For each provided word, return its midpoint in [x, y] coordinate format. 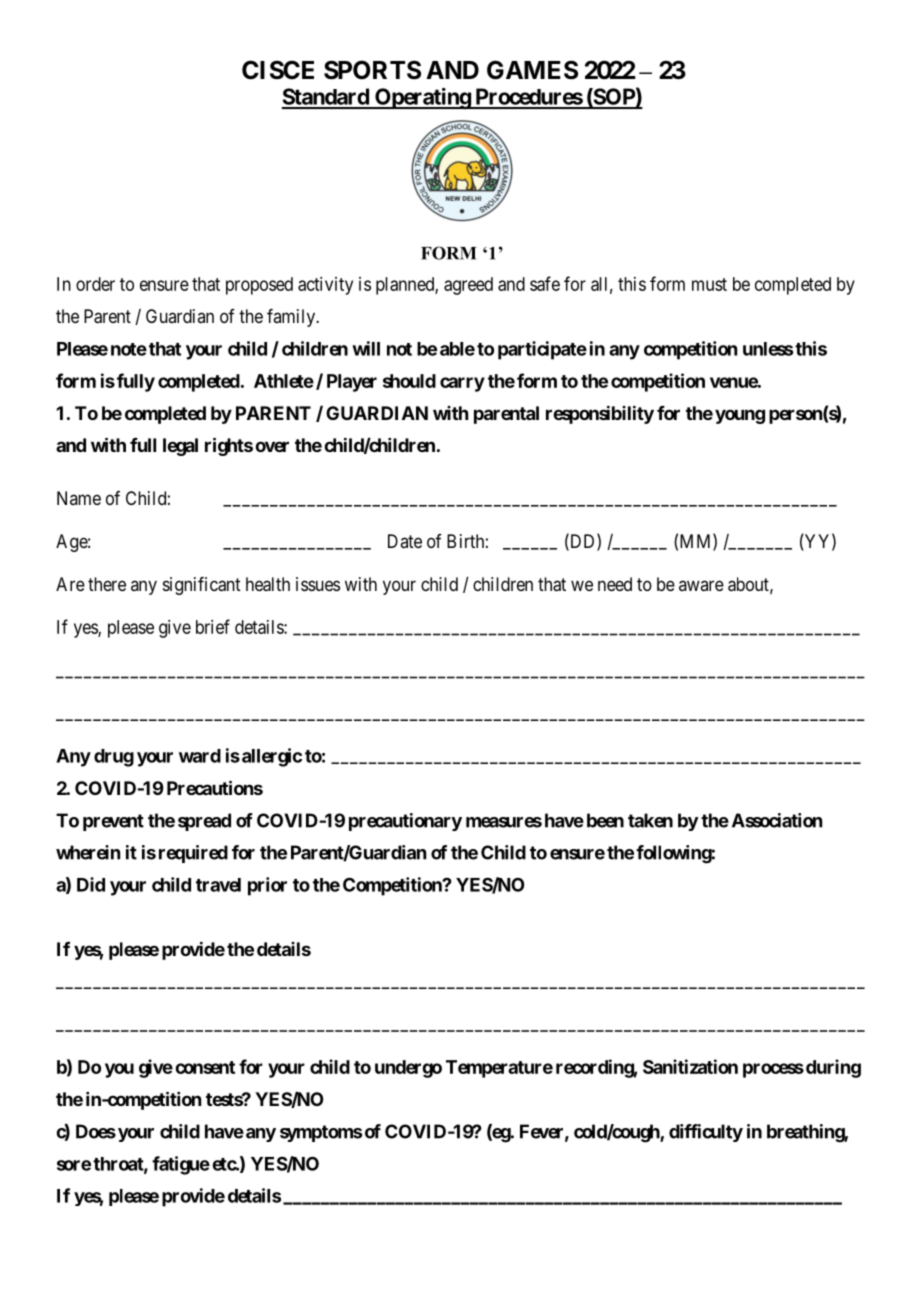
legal [180, 447]
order [95, 284]
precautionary [405, 822]
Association [777, 820]
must [709, 284]
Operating [422, 99]
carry [462, 384]
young [740, 416]
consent [205, 1067]
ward [200, 756]
